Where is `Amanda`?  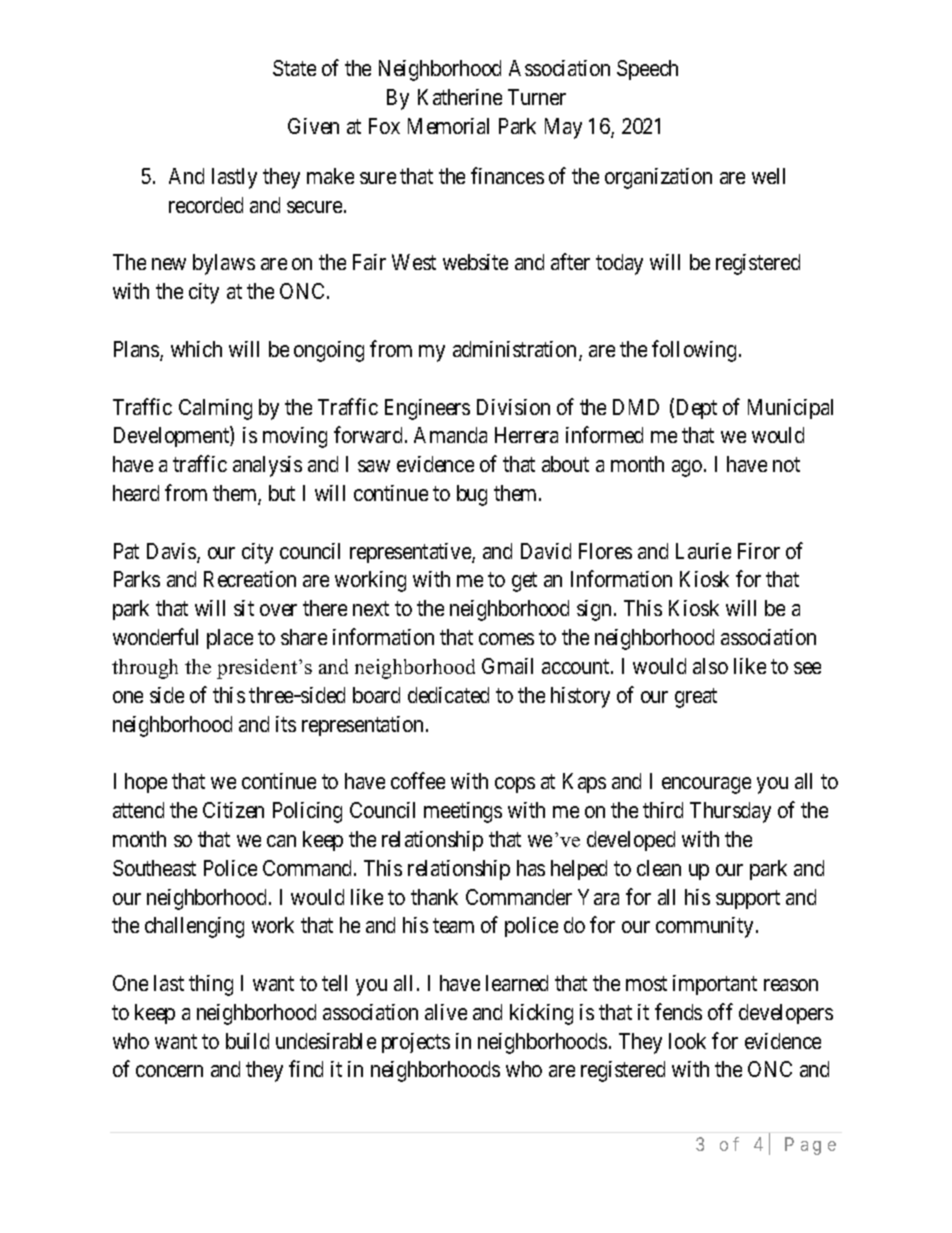
Amanda is located at coordinates (450, 435).
